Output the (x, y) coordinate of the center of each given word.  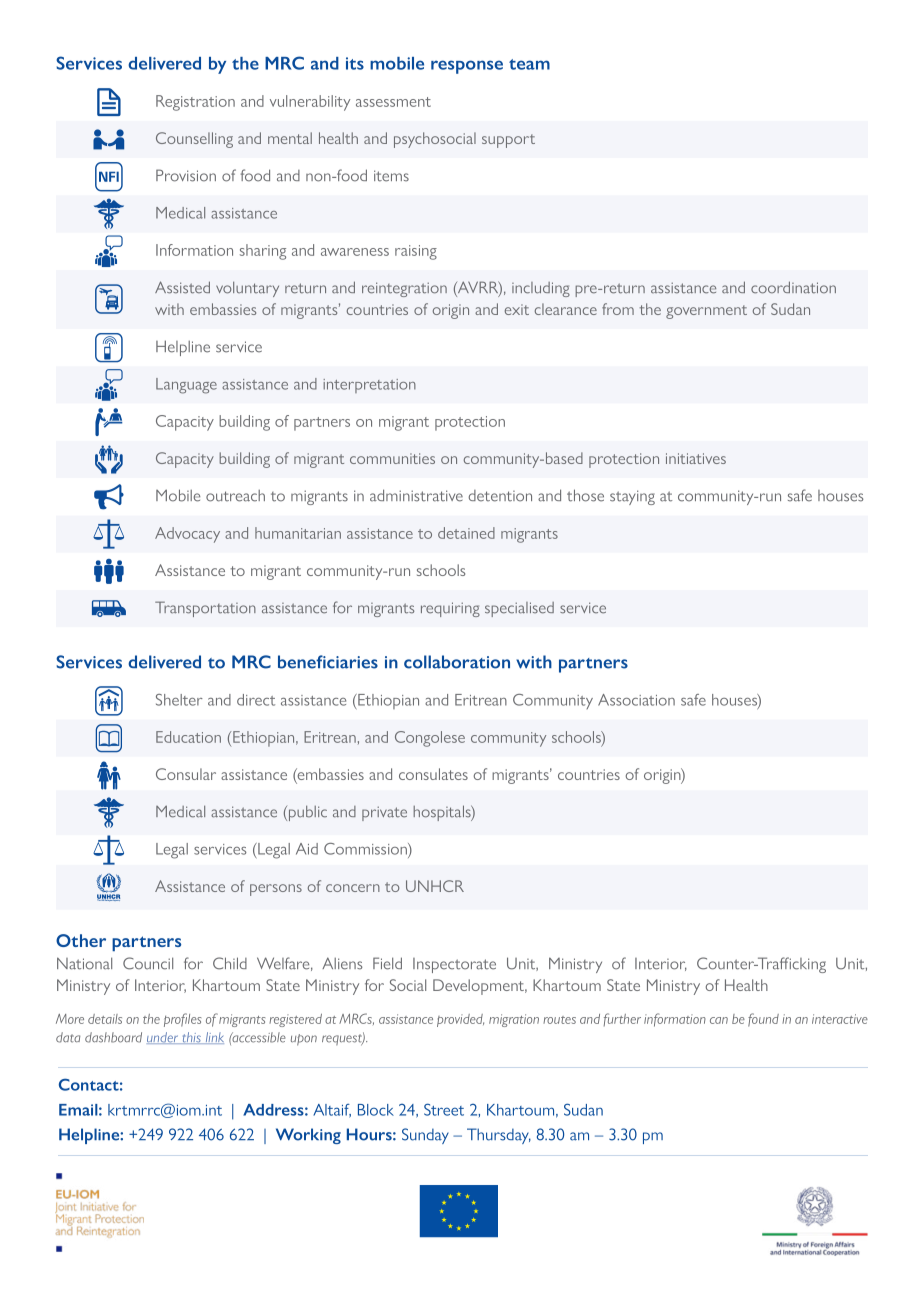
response (467, 67)
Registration (195, 103)
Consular (186, 774)
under (164, 1038)
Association (636, 700)
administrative (416, 495)
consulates (433, 774)
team (529, 64)
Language (186, 386)
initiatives (696, 458)
